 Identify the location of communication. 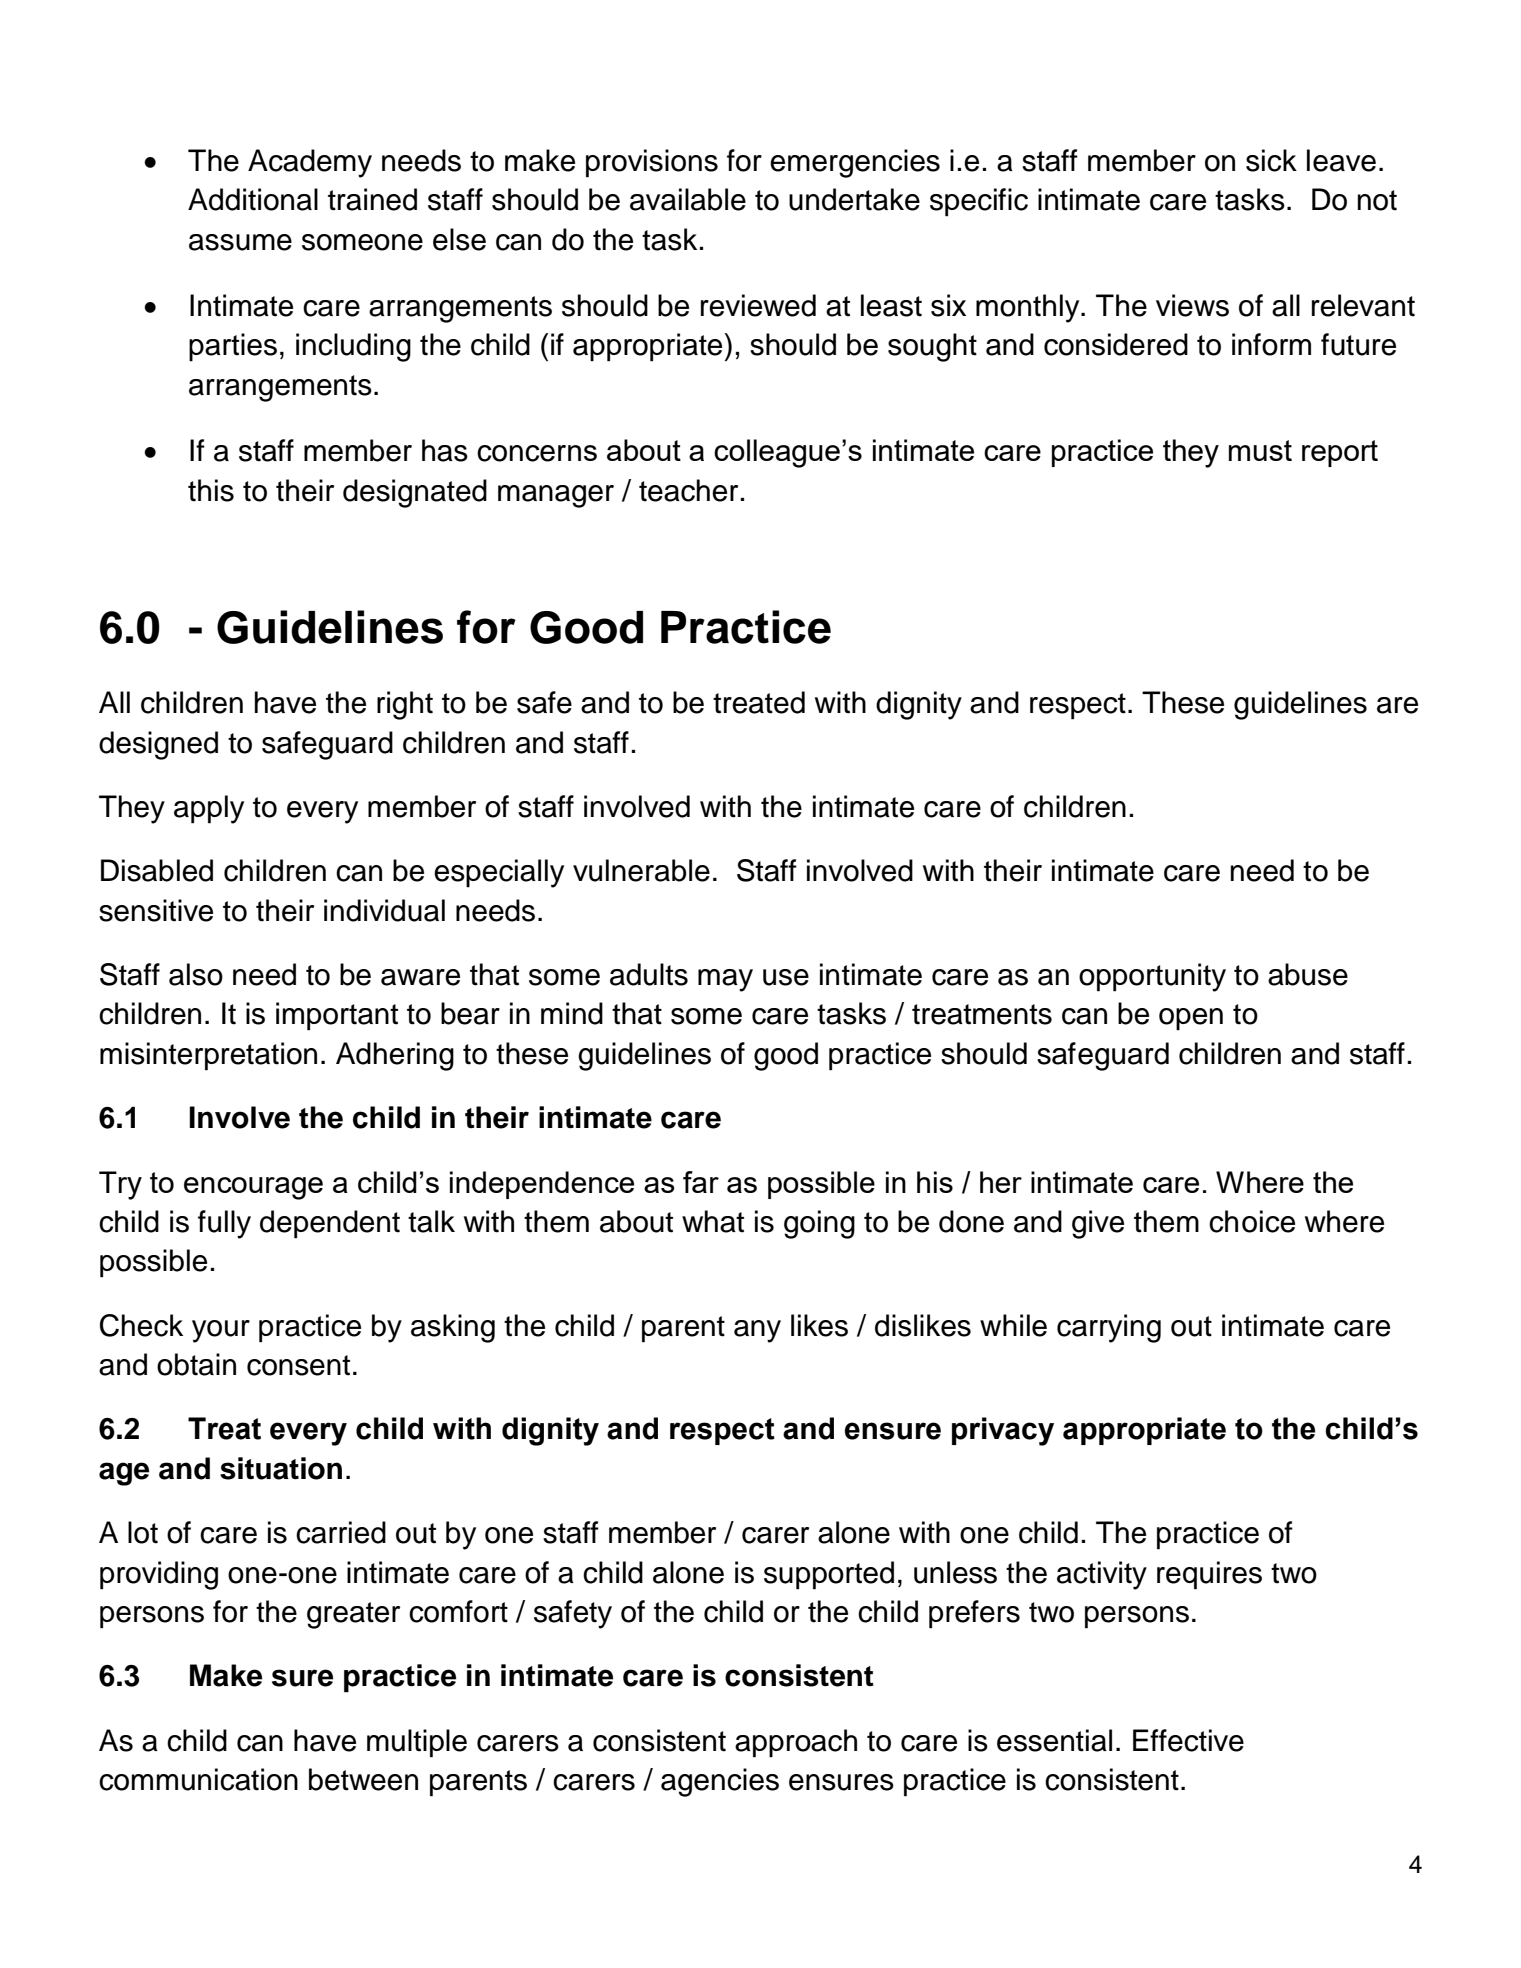
(198, 1779).
